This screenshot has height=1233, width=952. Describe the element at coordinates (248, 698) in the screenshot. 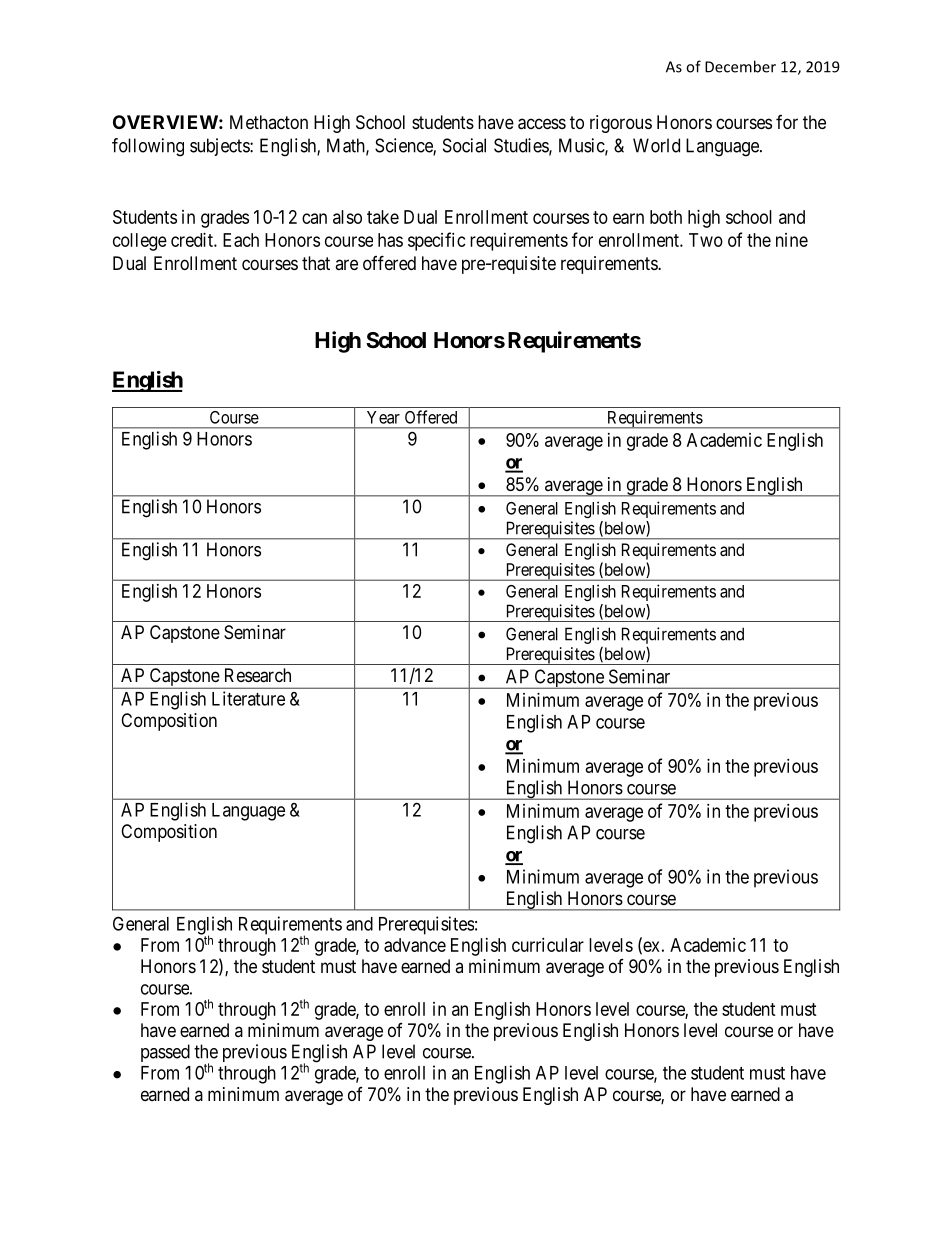

I see `Literature` at that location.
